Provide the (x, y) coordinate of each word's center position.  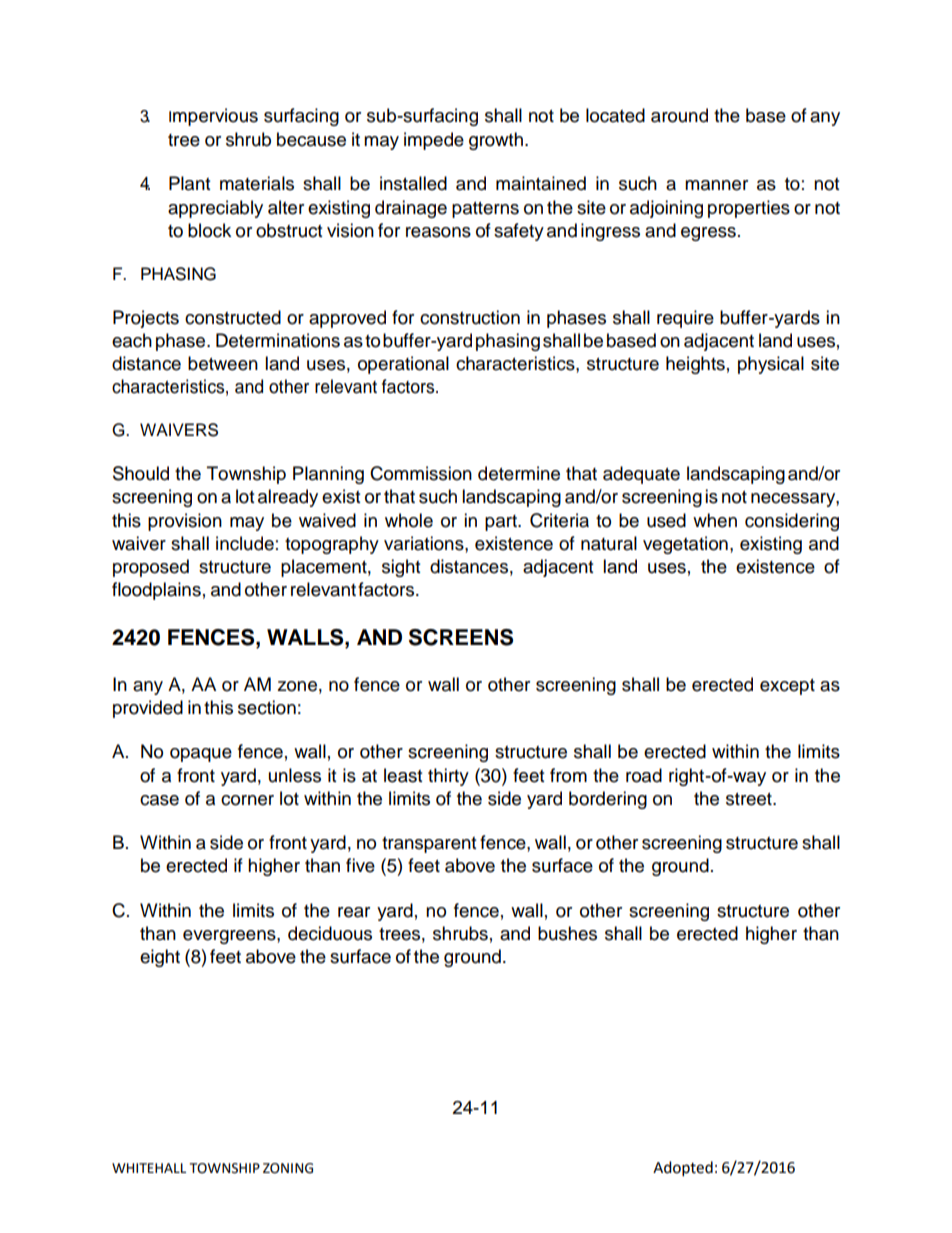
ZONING (288, 1168)
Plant (189, 183)
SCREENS (461, 637)
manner (716, 185)
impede (434, 141)
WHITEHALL (149, 1168)
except (787, 687)
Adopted (683, 1169)
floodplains (156, 591)
